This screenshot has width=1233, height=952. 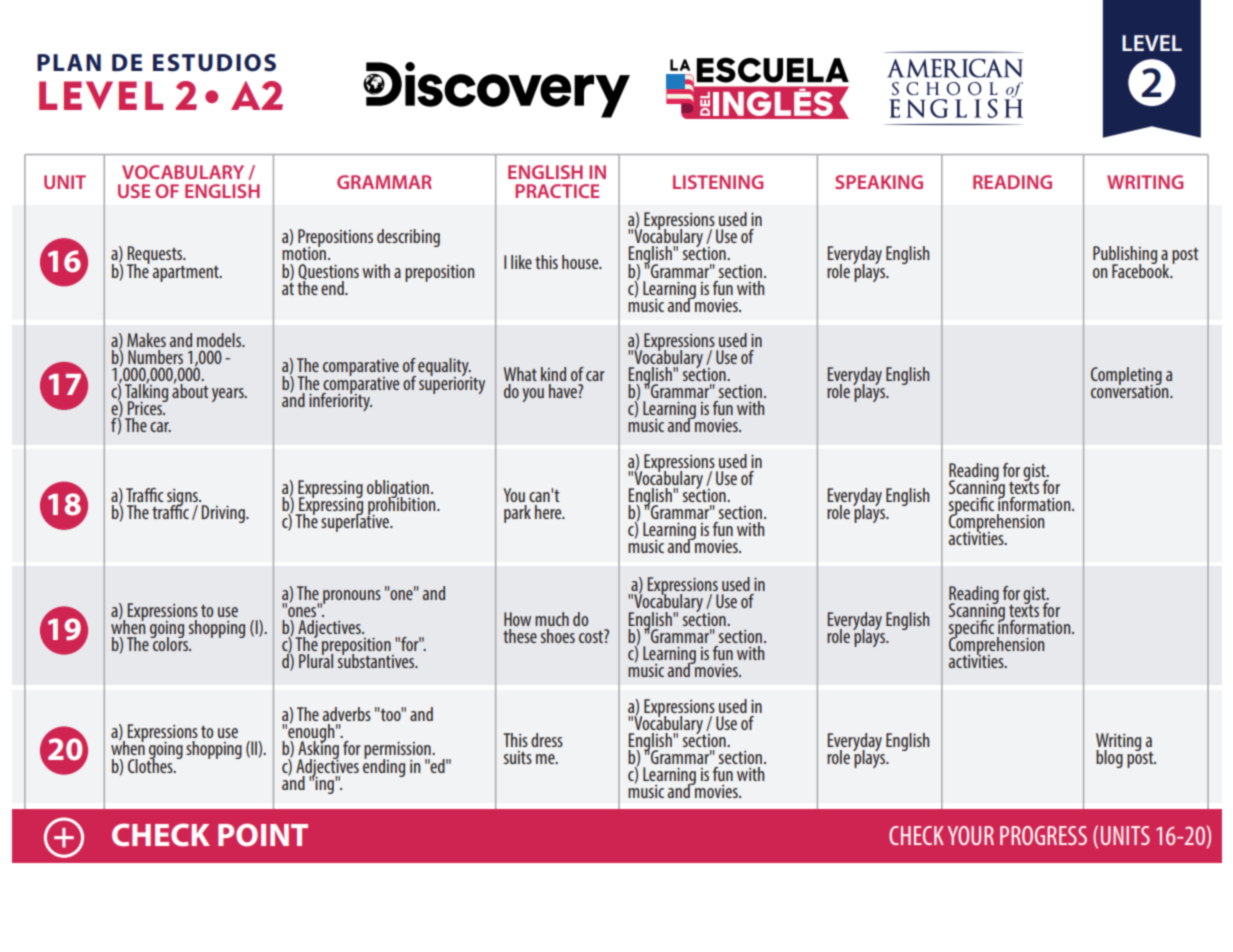 What do you see at coordinates (564, 391) in the screenshot?
I see `have` at bounding box center [564, 391].
